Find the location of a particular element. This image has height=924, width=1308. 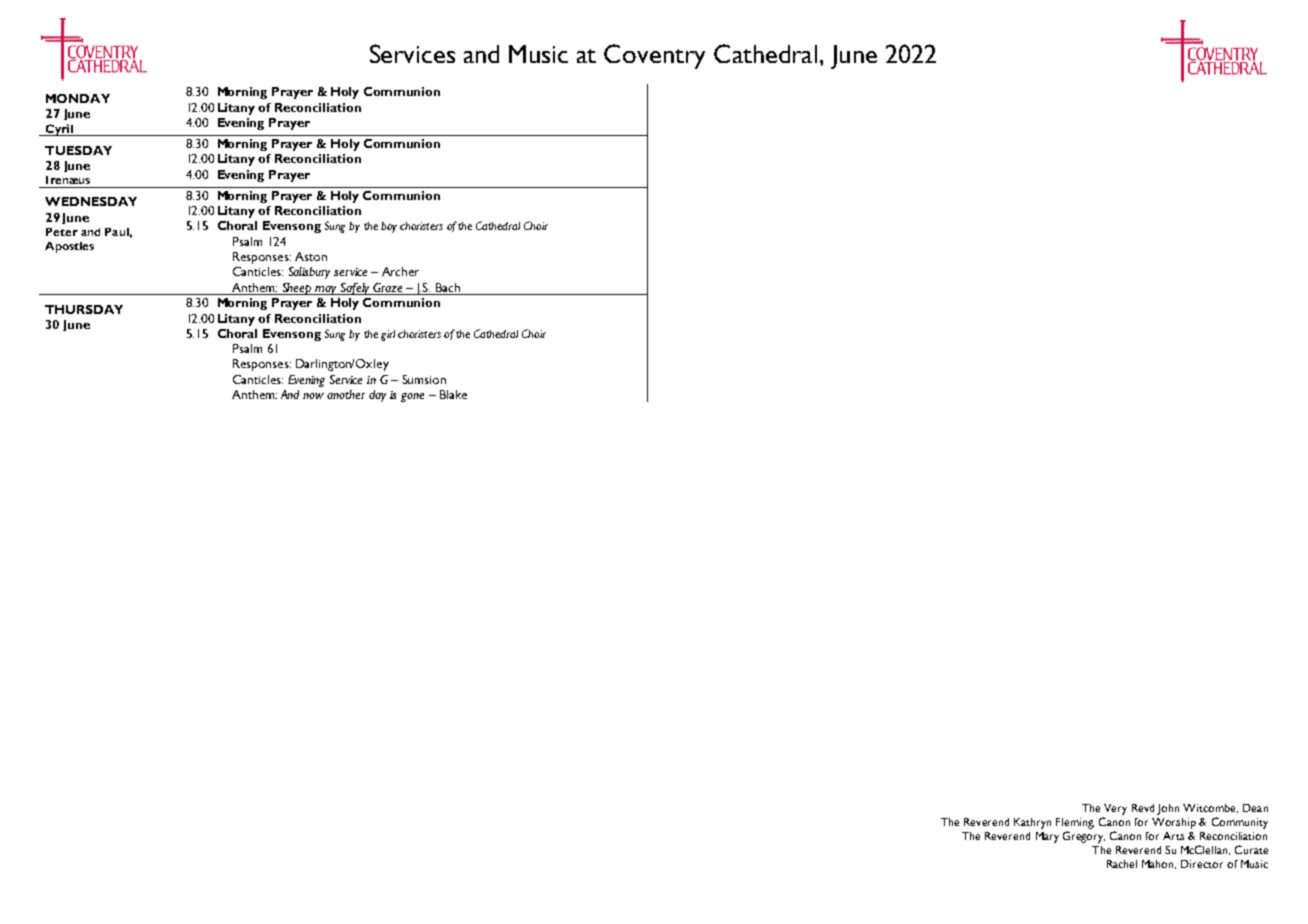

Bach is located at coordinates (448, 287).
